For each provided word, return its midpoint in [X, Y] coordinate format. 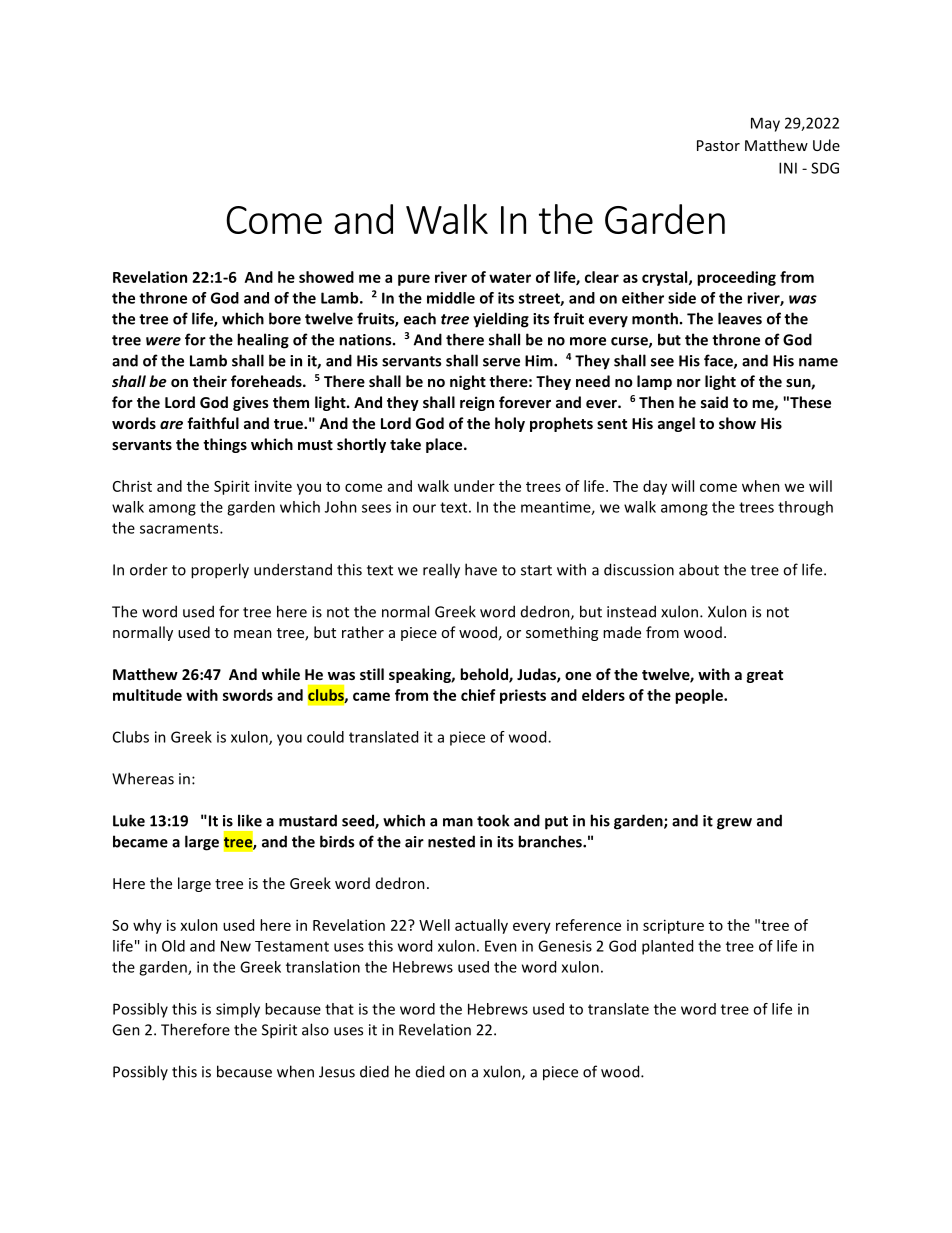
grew [734, 824]
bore [285, 318]
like [250, 820]
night [468, 382]
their [210, 381]
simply [238, 1010]
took [493, 820]
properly [220, 571]
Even [501, 946]
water [510, 278]
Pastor [718, 145]
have [481, 569]
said [714, 402]
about [699, 569]
